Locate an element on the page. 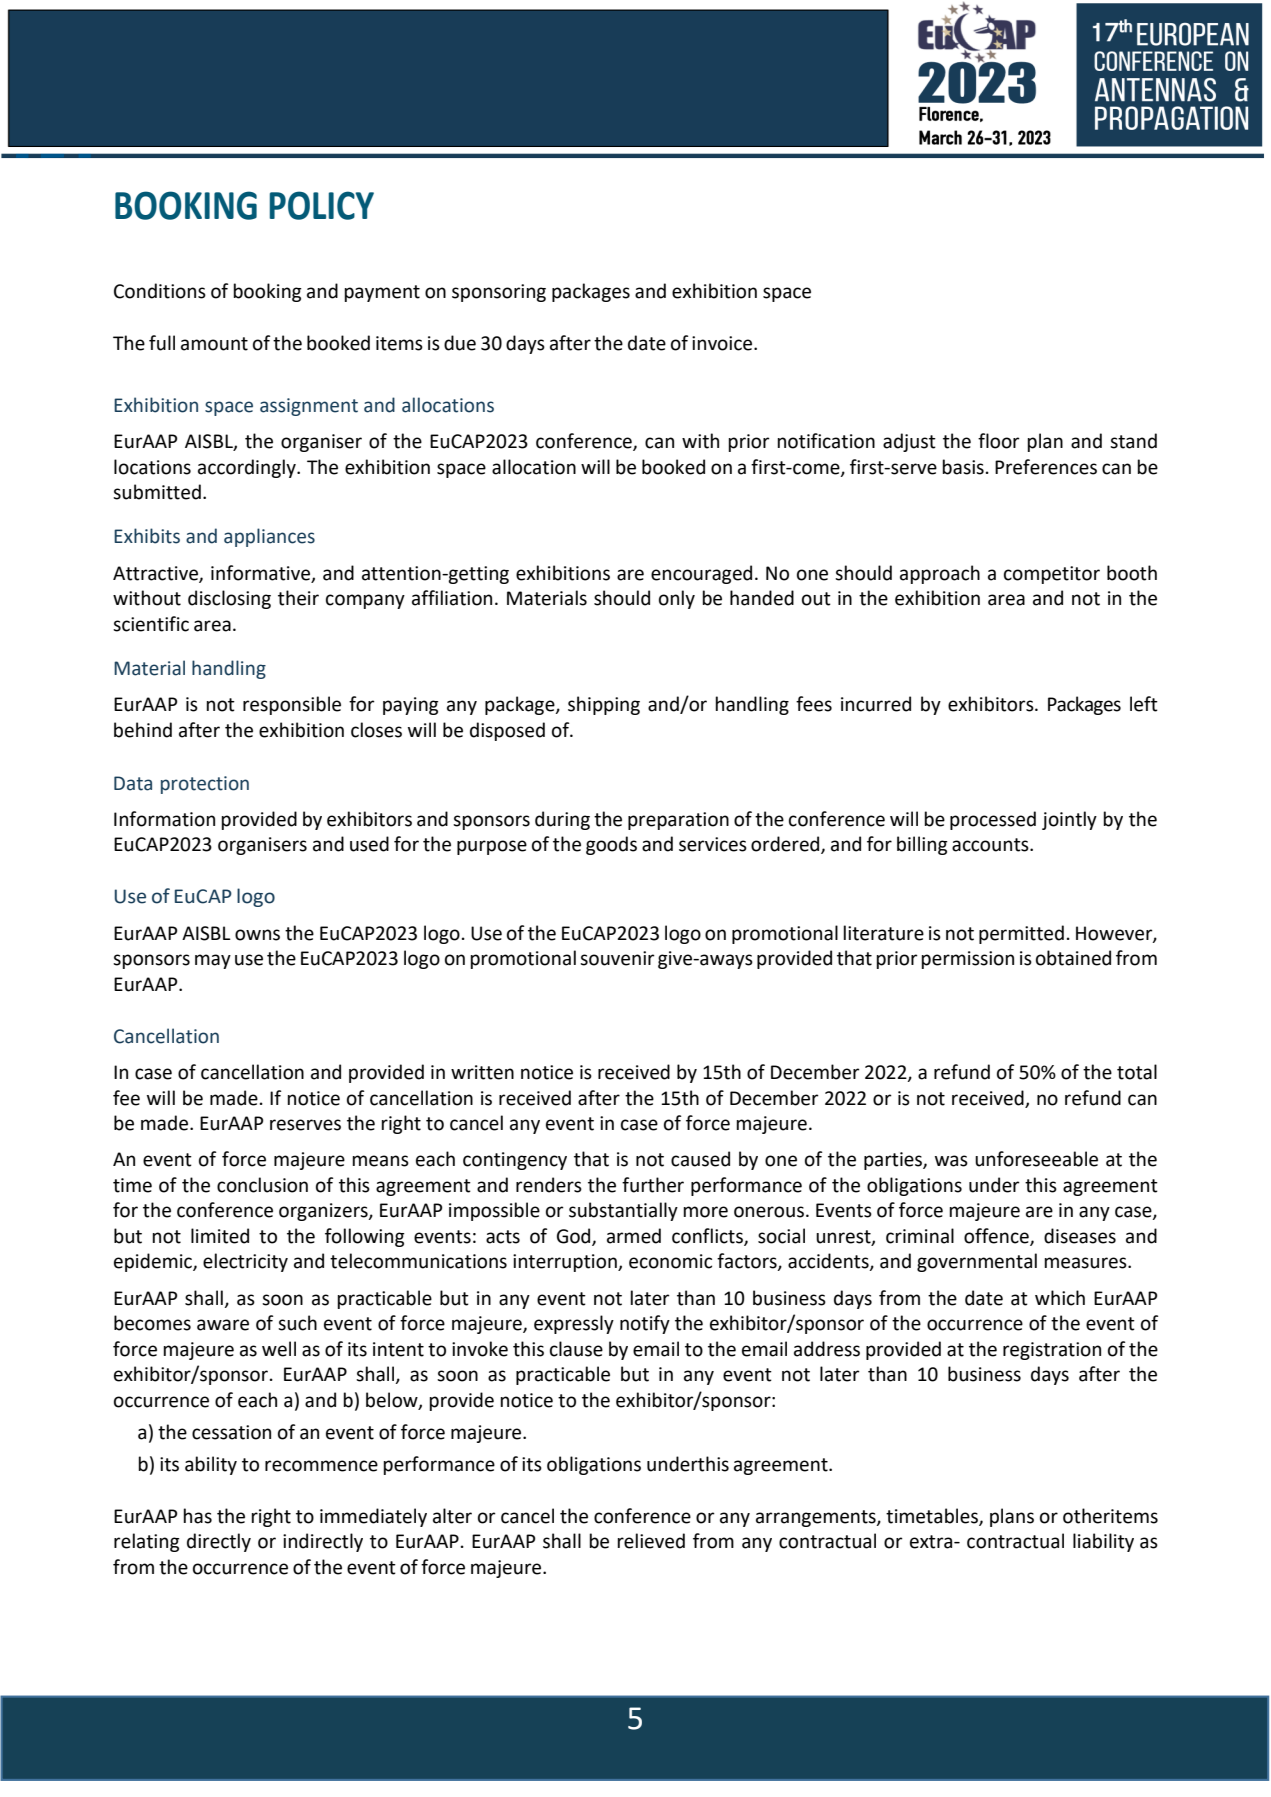 The height and width of the page is (1797, 1271). floor is located at coordinates (999, 441).
